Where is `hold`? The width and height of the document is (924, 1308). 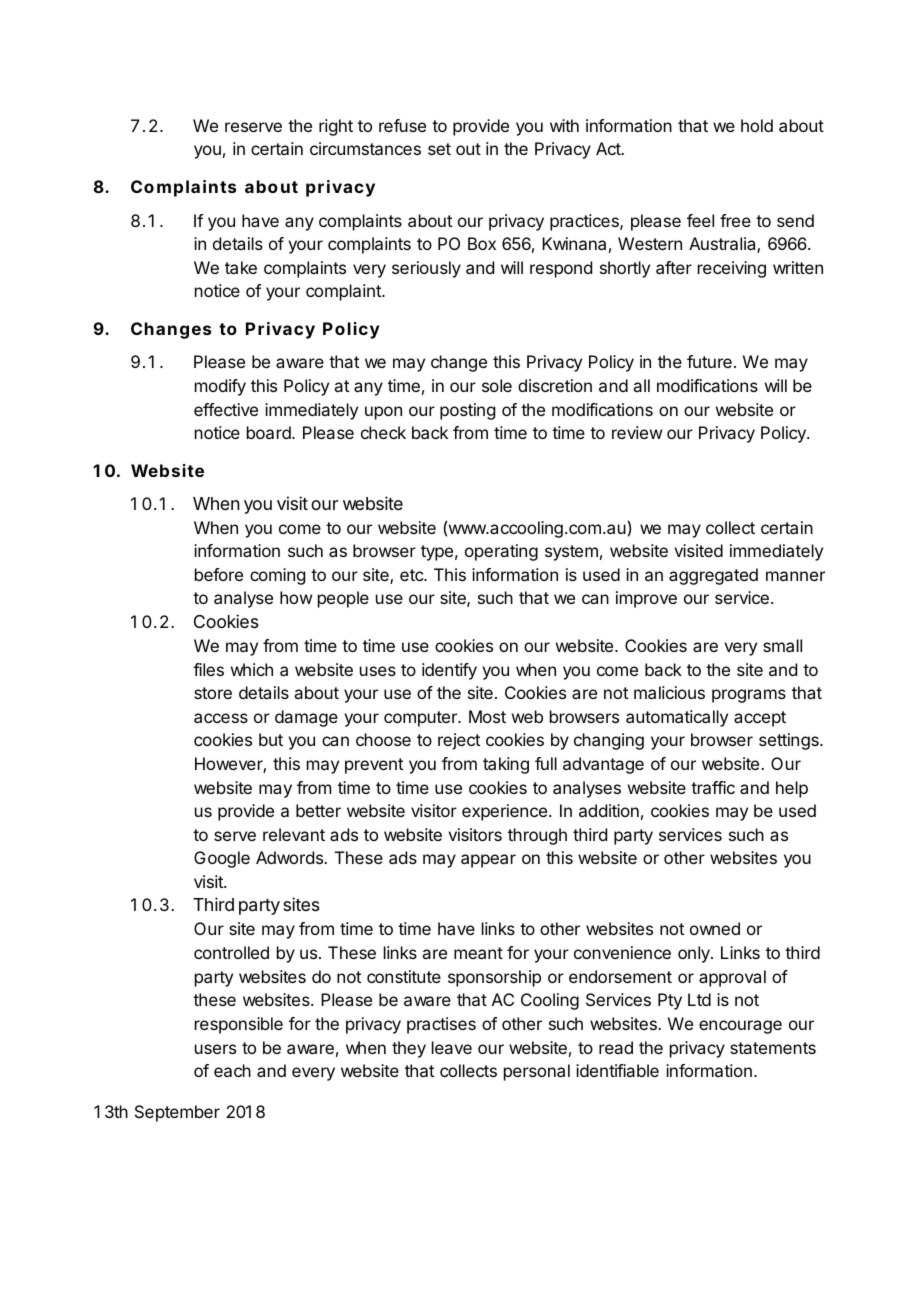
hold is located at coordinates (757, 125).
